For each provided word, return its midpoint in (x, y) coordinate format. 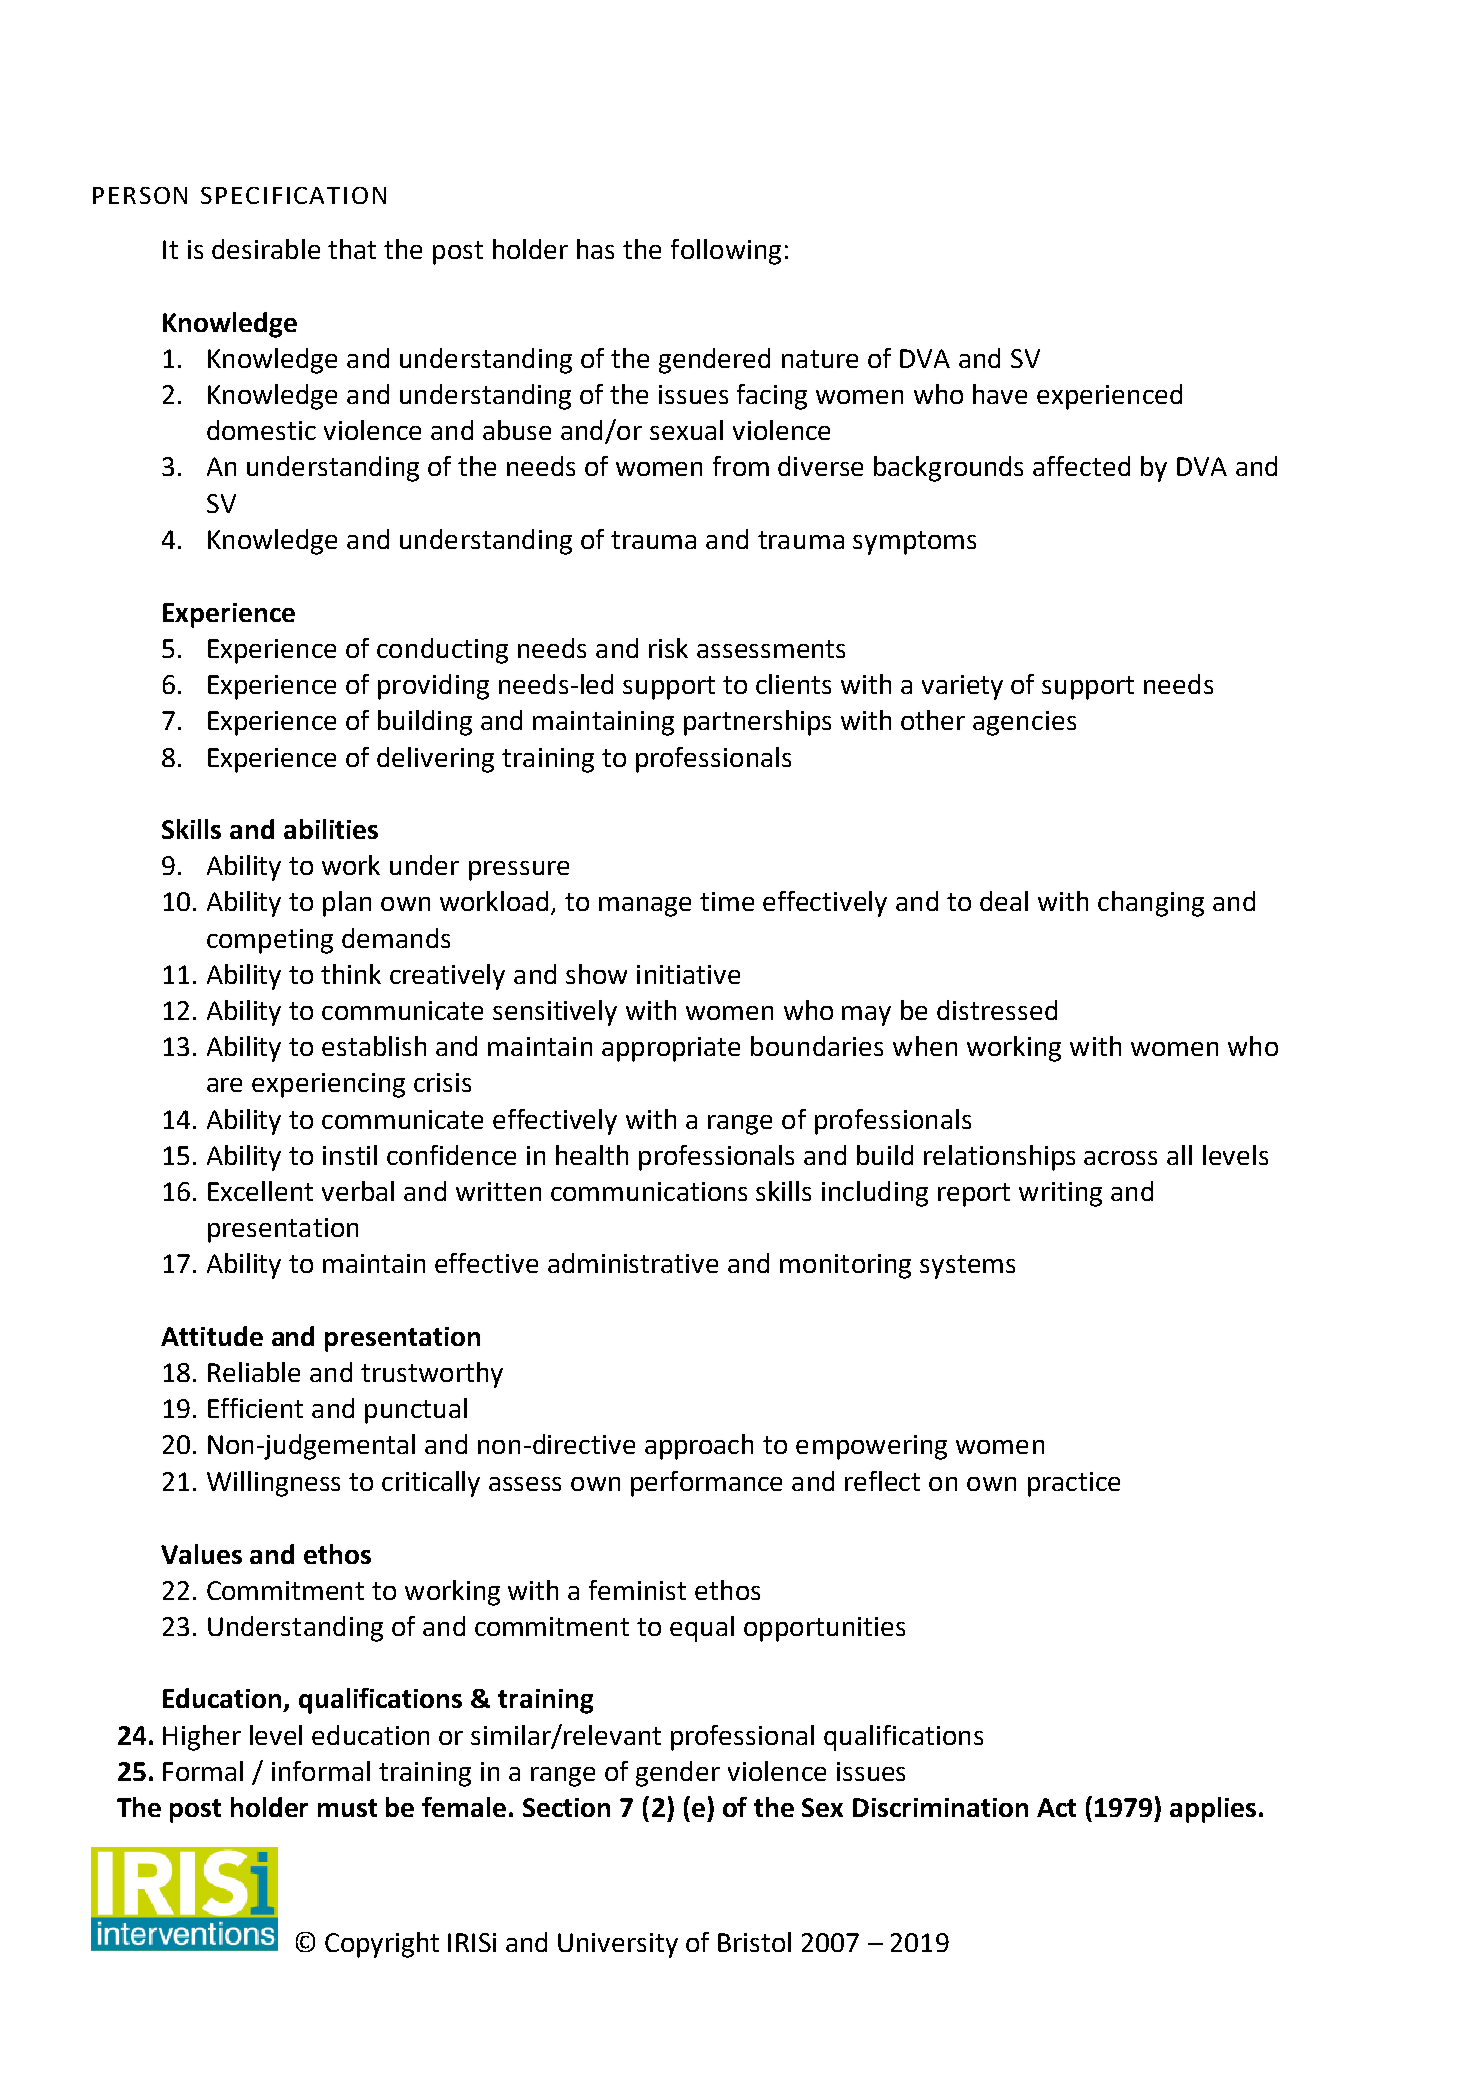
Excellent (260, 1191)
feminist (637, 1590)
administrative (633, 1263)
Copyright (382, 1945)
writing (1060, 1194)
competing (270, 941)
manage (645, 907)
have (1000, 394)
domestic (261, 430)
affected (1081, 466)
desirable (266, 249)
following (726, 252)
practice (1074, 1484)
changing (1151, 904)
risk (668, 648)
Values (201, 1554)
